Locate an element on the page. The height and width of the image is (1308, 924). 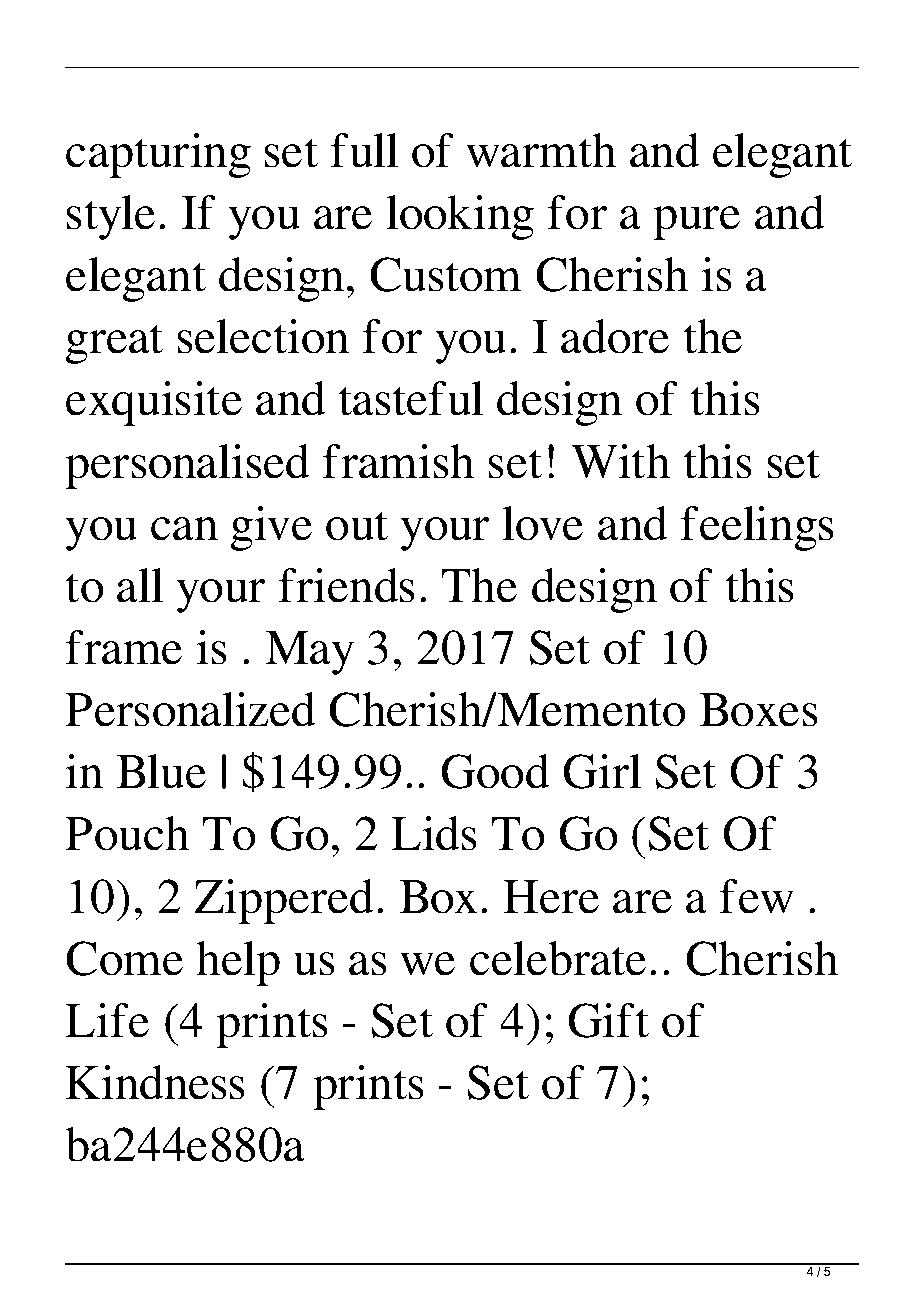
pure is located at coordinates (696, 223).
